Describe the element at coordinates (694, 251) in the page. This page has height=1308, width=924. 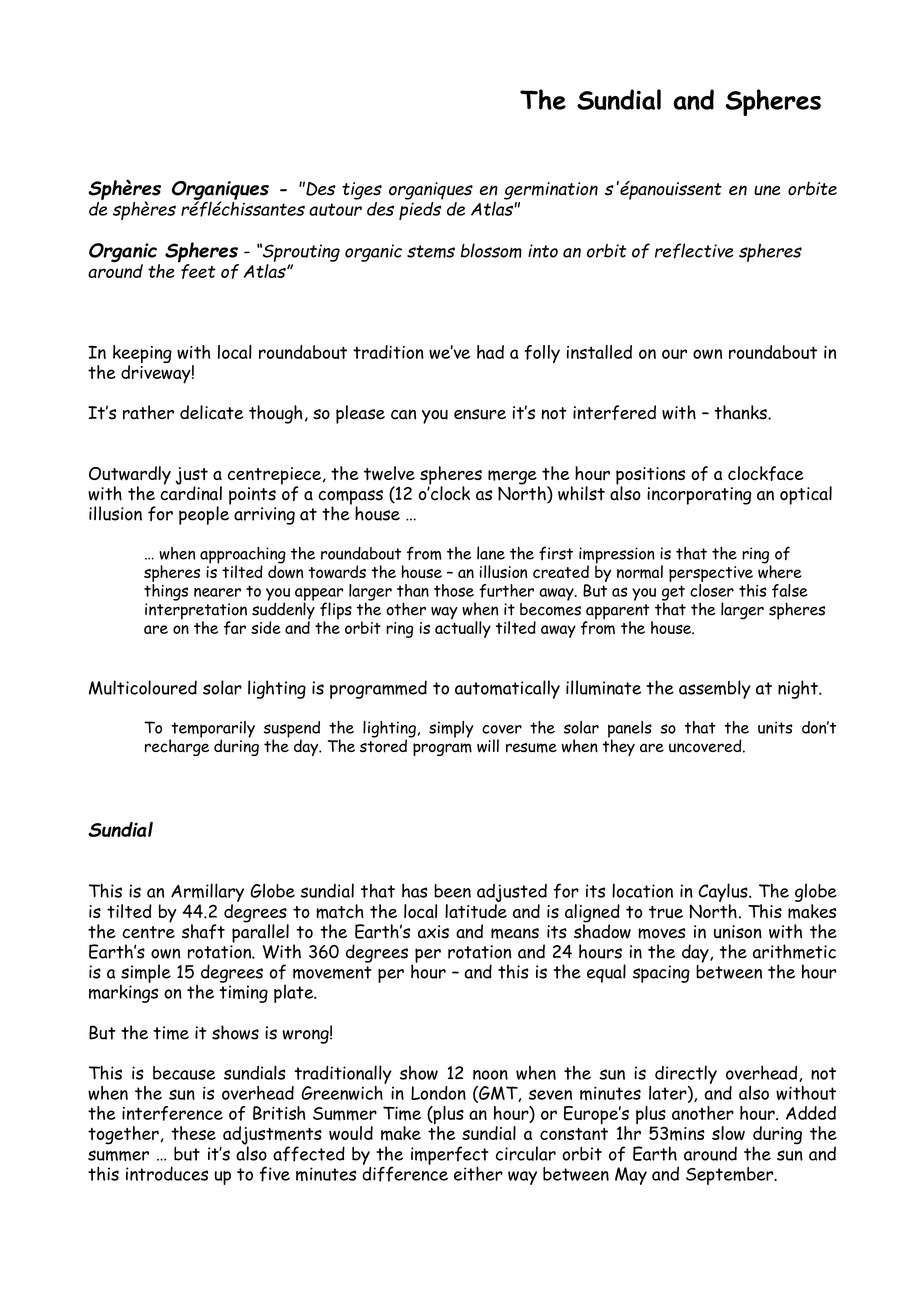
I see `reflective` at that location.
